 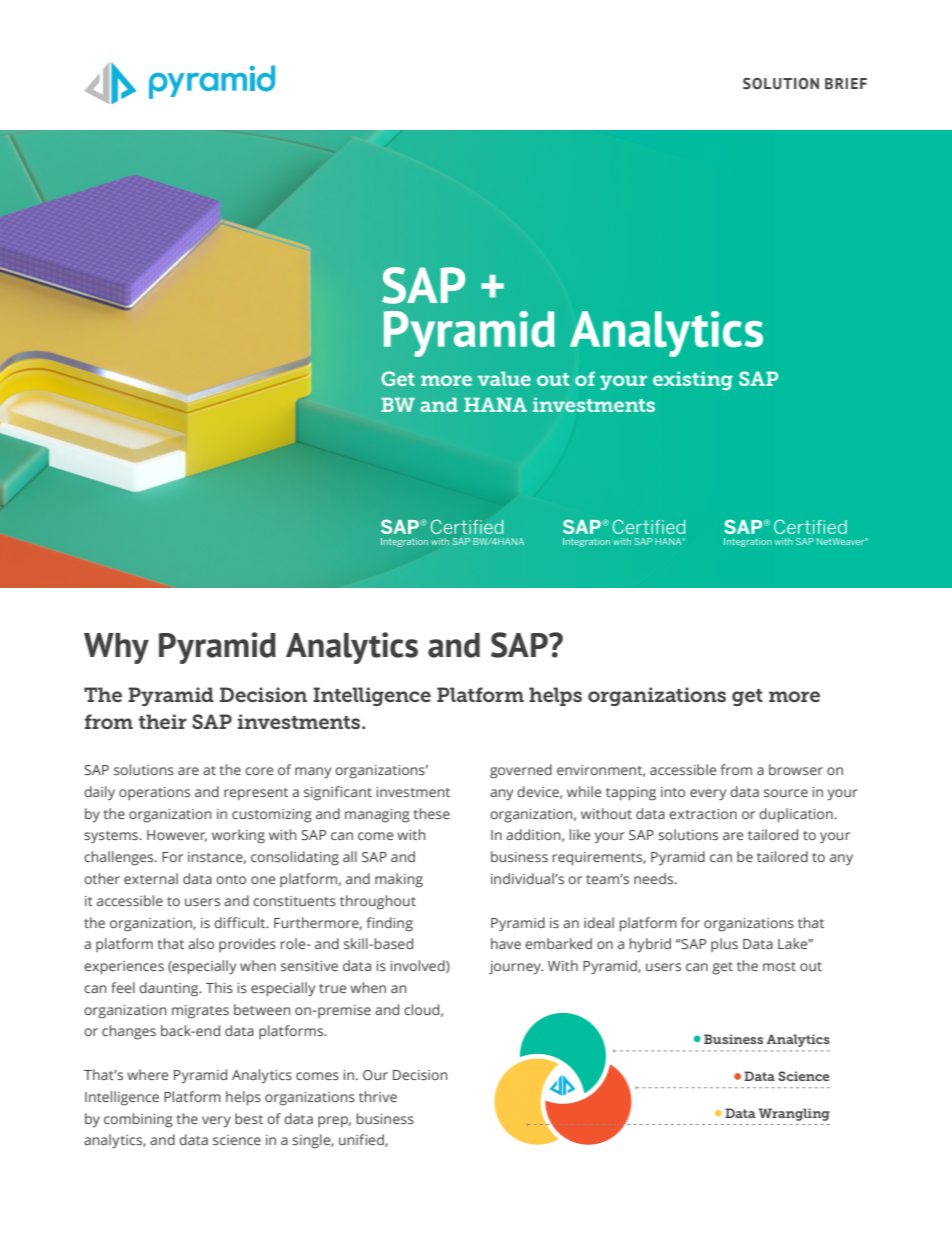 I want to click on BRIEF, so click(x=846, y=84).
